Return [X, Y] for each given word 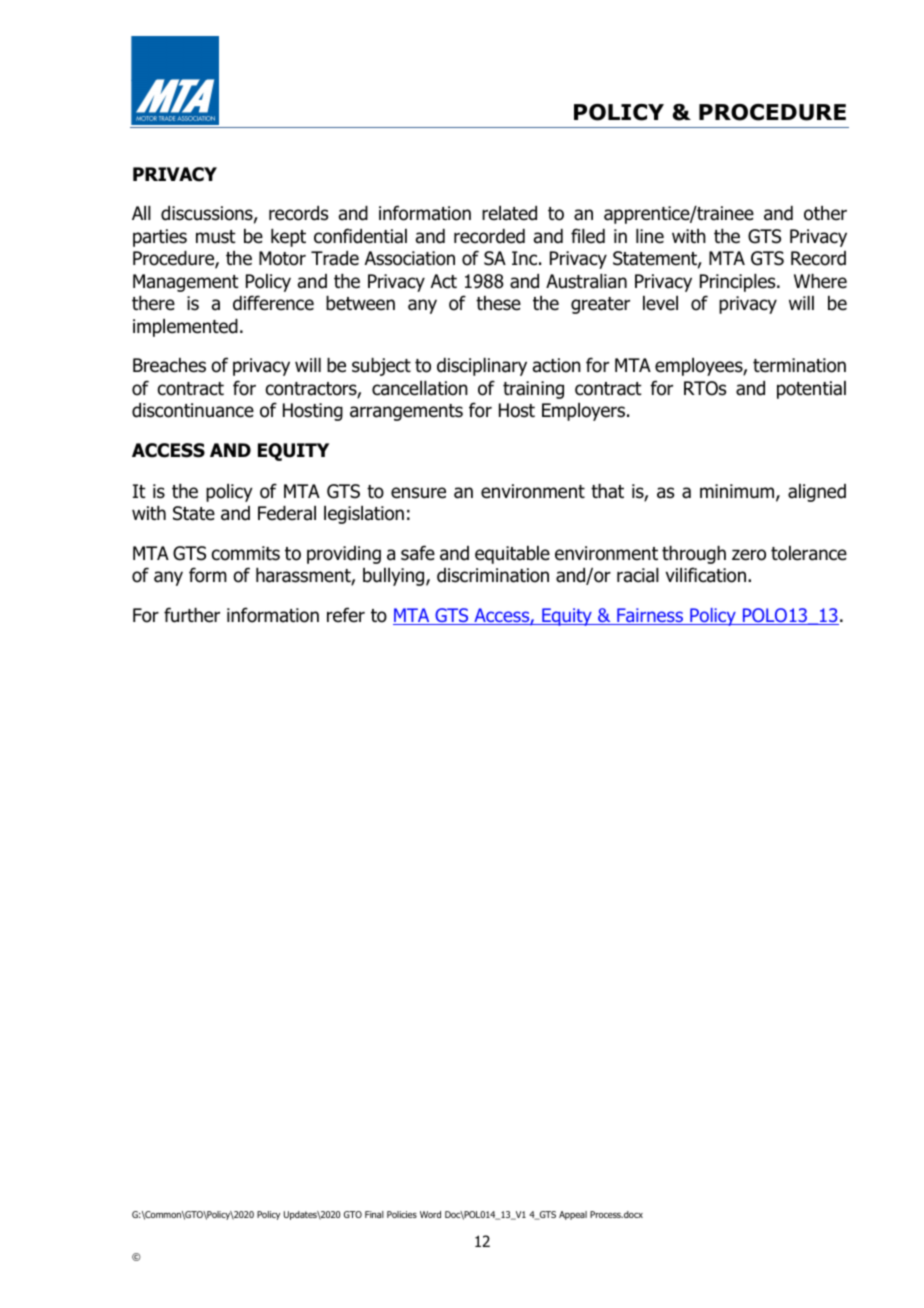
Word [430, 1214]
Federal [287, 513]
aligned [817, 493]
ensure [418, 493]
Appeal [573, 1215]
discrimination [493, 575]
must [216, 237]
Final [374, 1214]
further [192, 615]
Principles [739, 283]
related [509, 213]
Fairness [650, 616]
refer [346, 615]
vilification [707, 575]
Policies [402, 1214]
